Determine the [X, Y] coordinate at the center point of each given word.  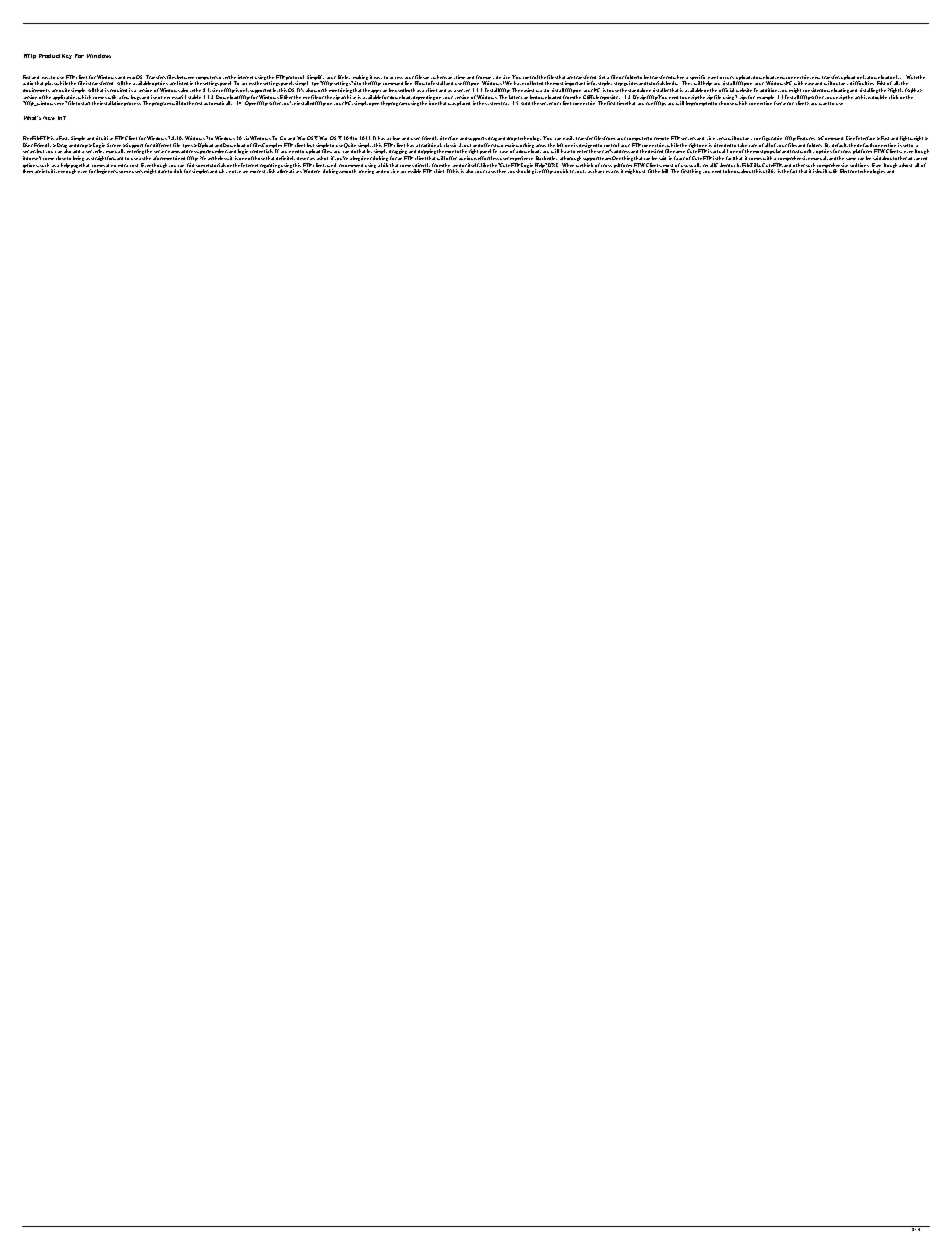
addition [769, 90]
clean [396, 138]
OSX [312, 138]
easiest [527, 90]
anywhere [436, 78]
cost [134, 165]
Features [806, 138]
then [501, 171]
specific [697, 78]
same [851, 159]
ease [810, 84]
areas [541, 145]
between [185, 77]
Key [67, 56]
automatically [218, 103]
